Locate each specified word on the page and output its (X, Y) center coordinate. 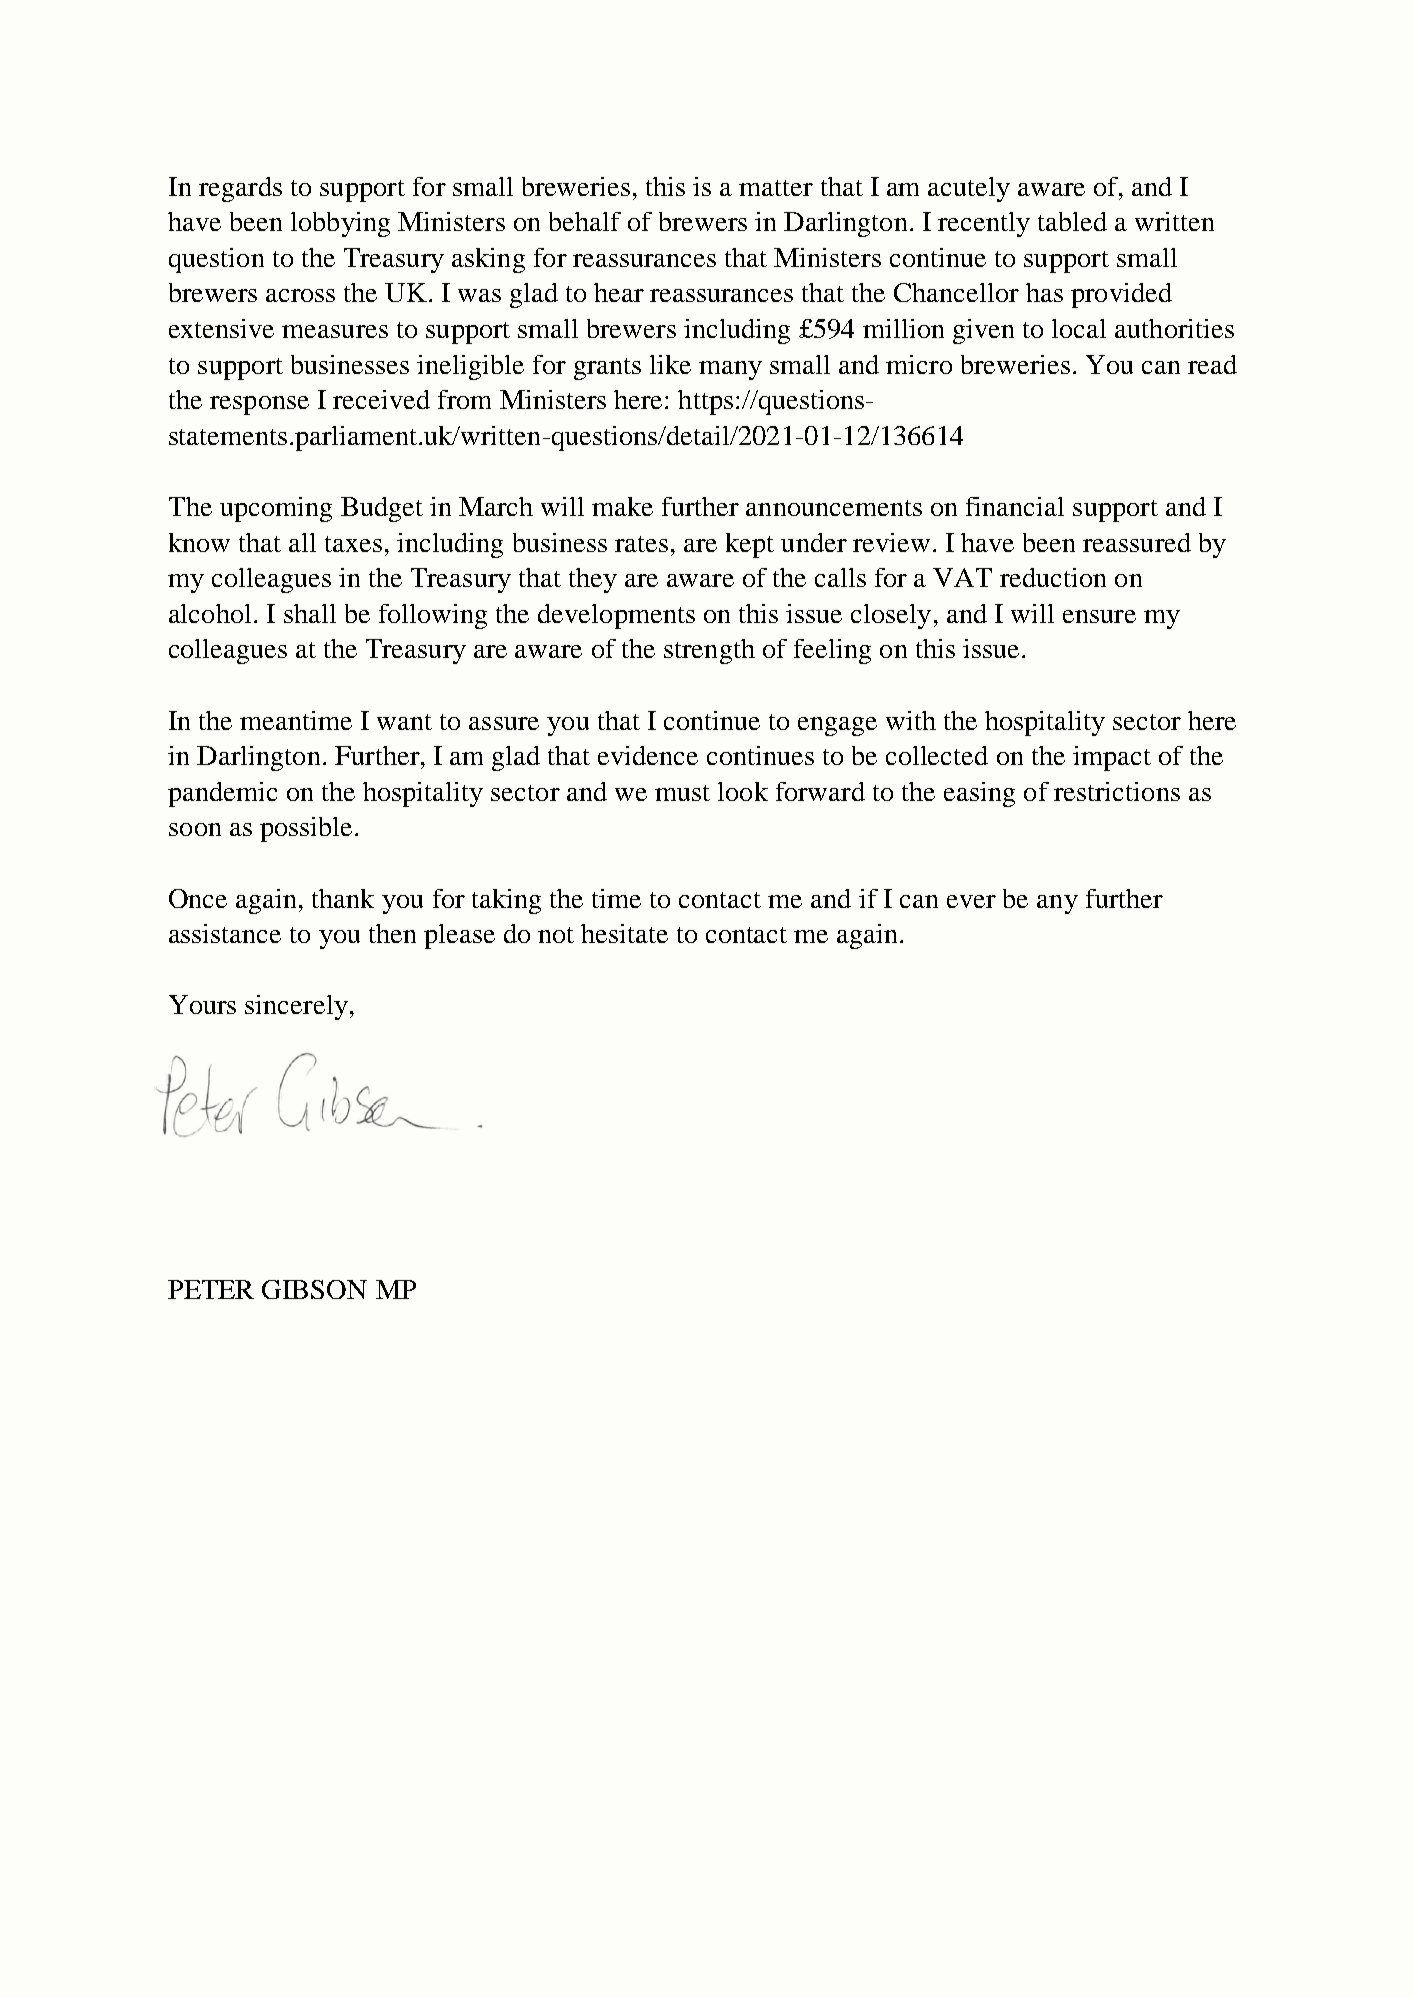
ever (971, 901)
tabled (1072, 221)
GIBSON (314, 1289)
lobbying (340, 224)
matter (776, 188)
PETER (211, 1289)
